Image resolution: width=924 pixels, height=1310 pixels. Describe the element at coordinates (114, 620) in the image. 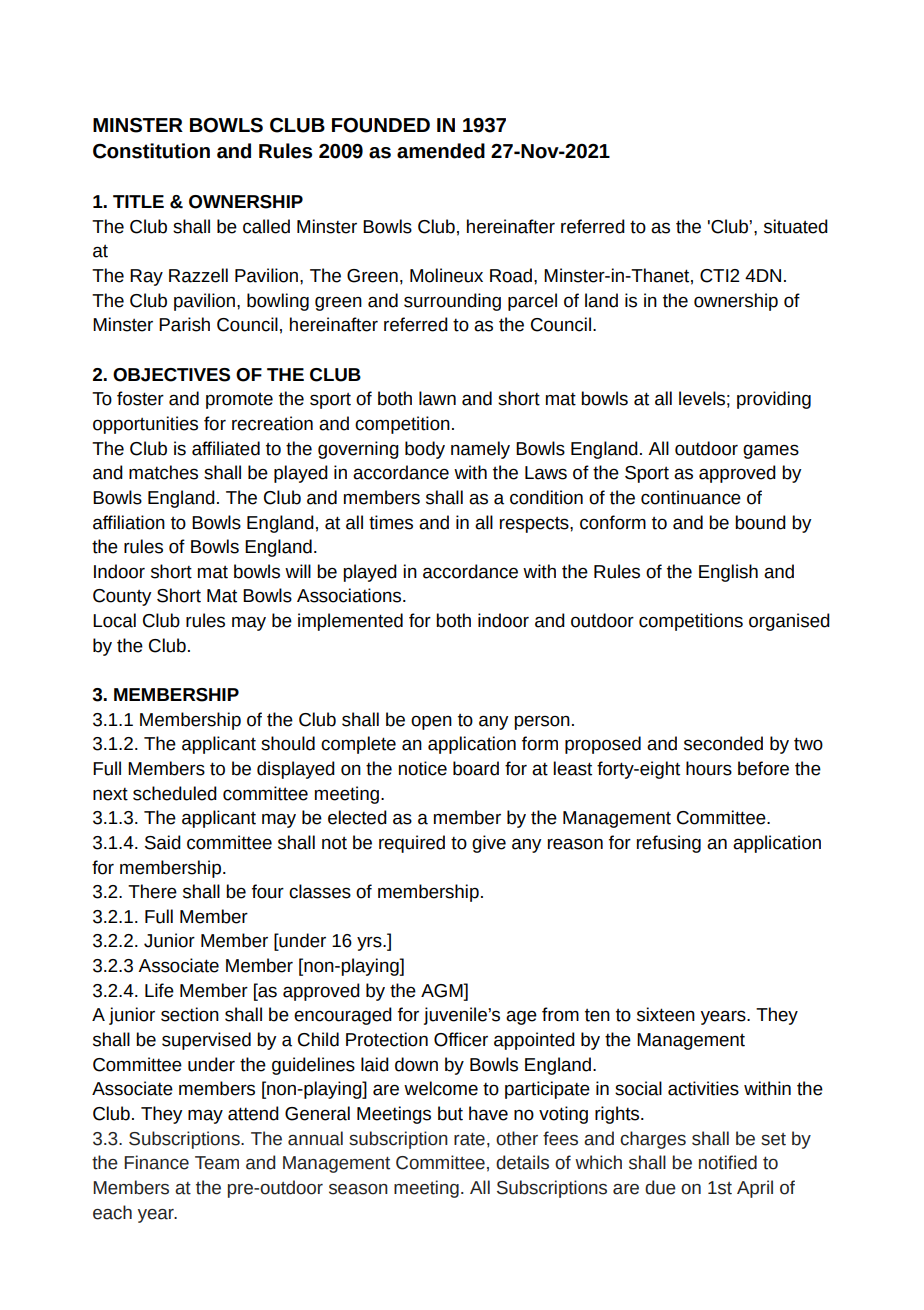

I see `Local` at that location.
